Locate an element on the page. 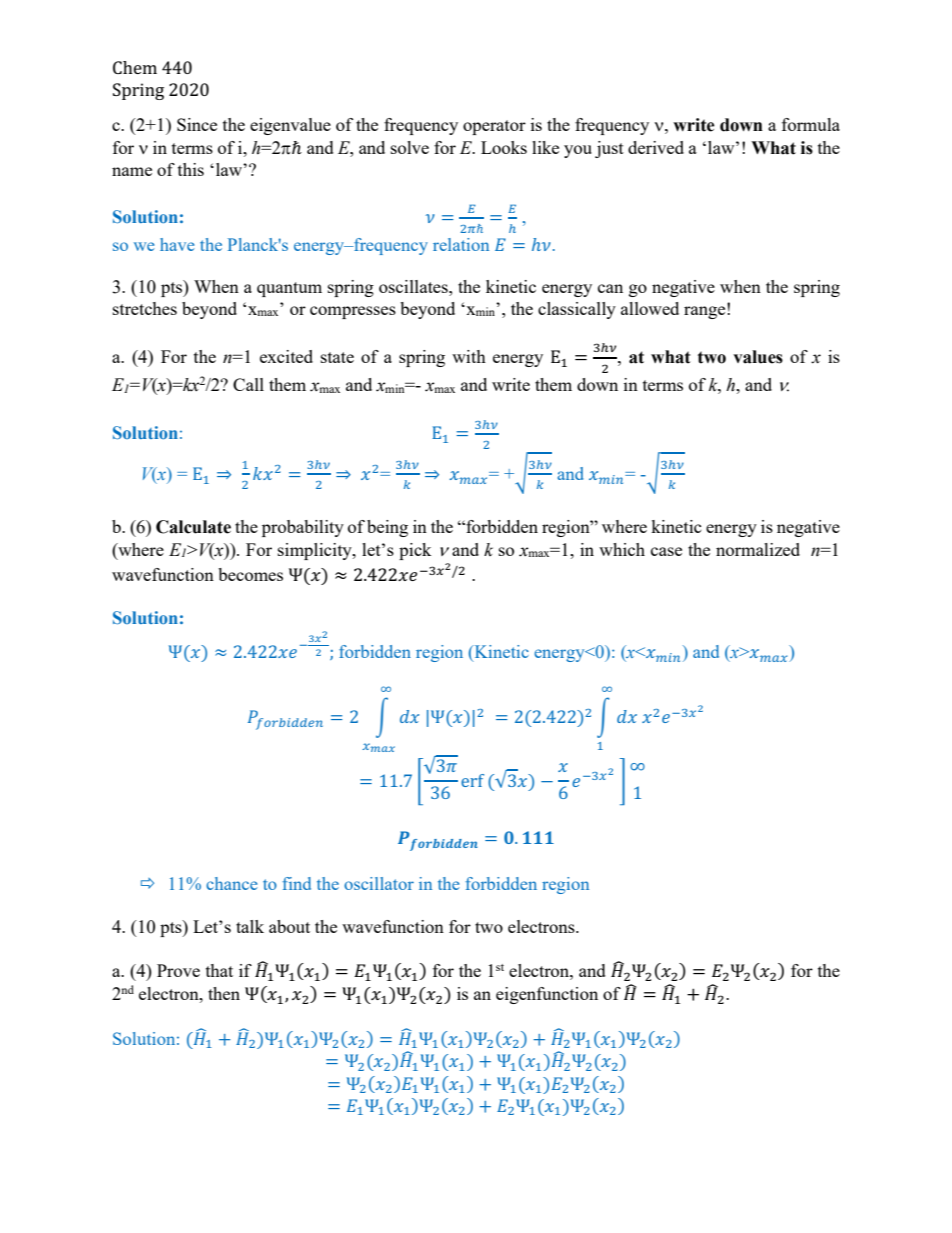 The image size is (952, 1233). formula is located at coordinates (811, 124).
